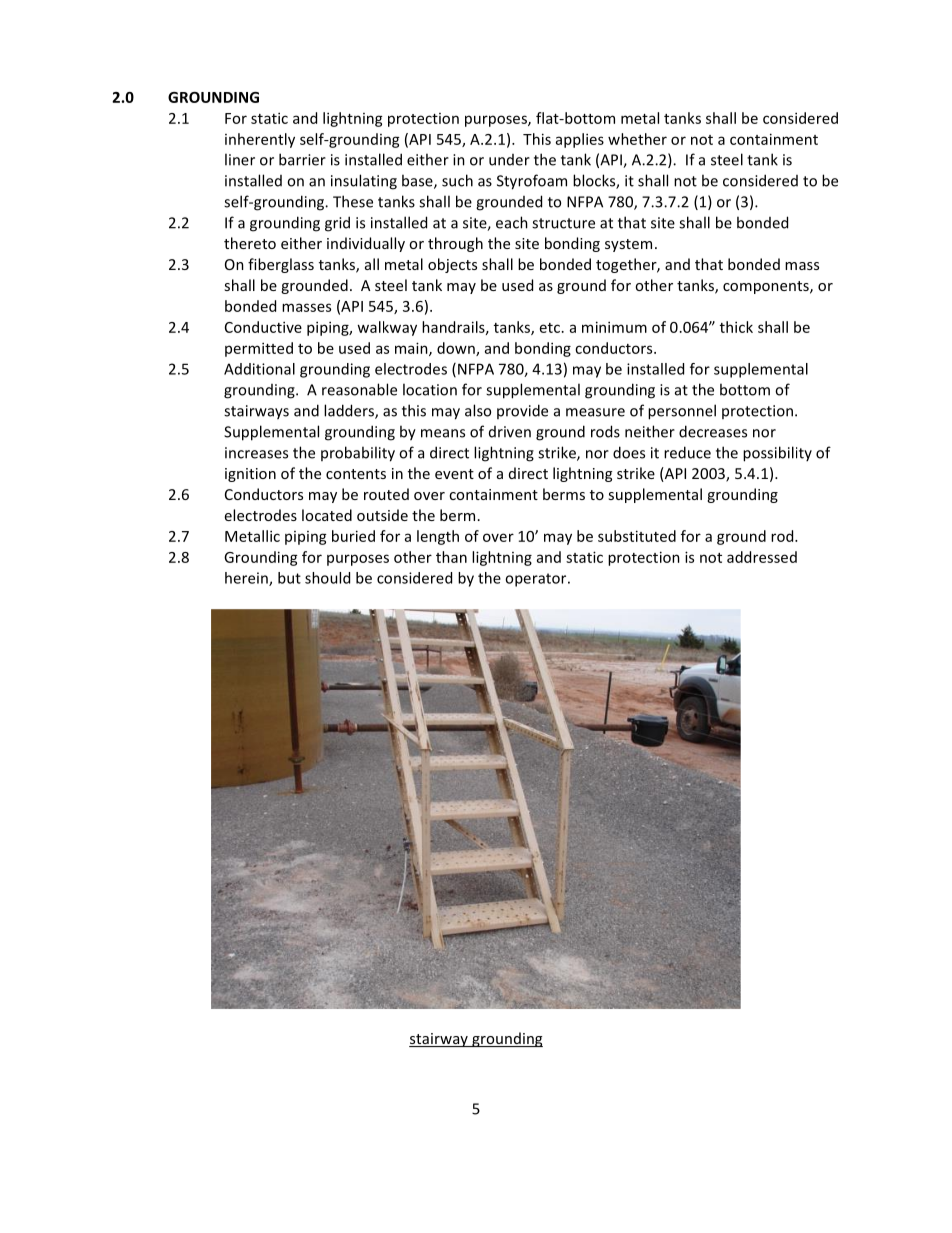 The height and width of the screenshot is (1233, 952). I want to click on than, so click(451, 557).
